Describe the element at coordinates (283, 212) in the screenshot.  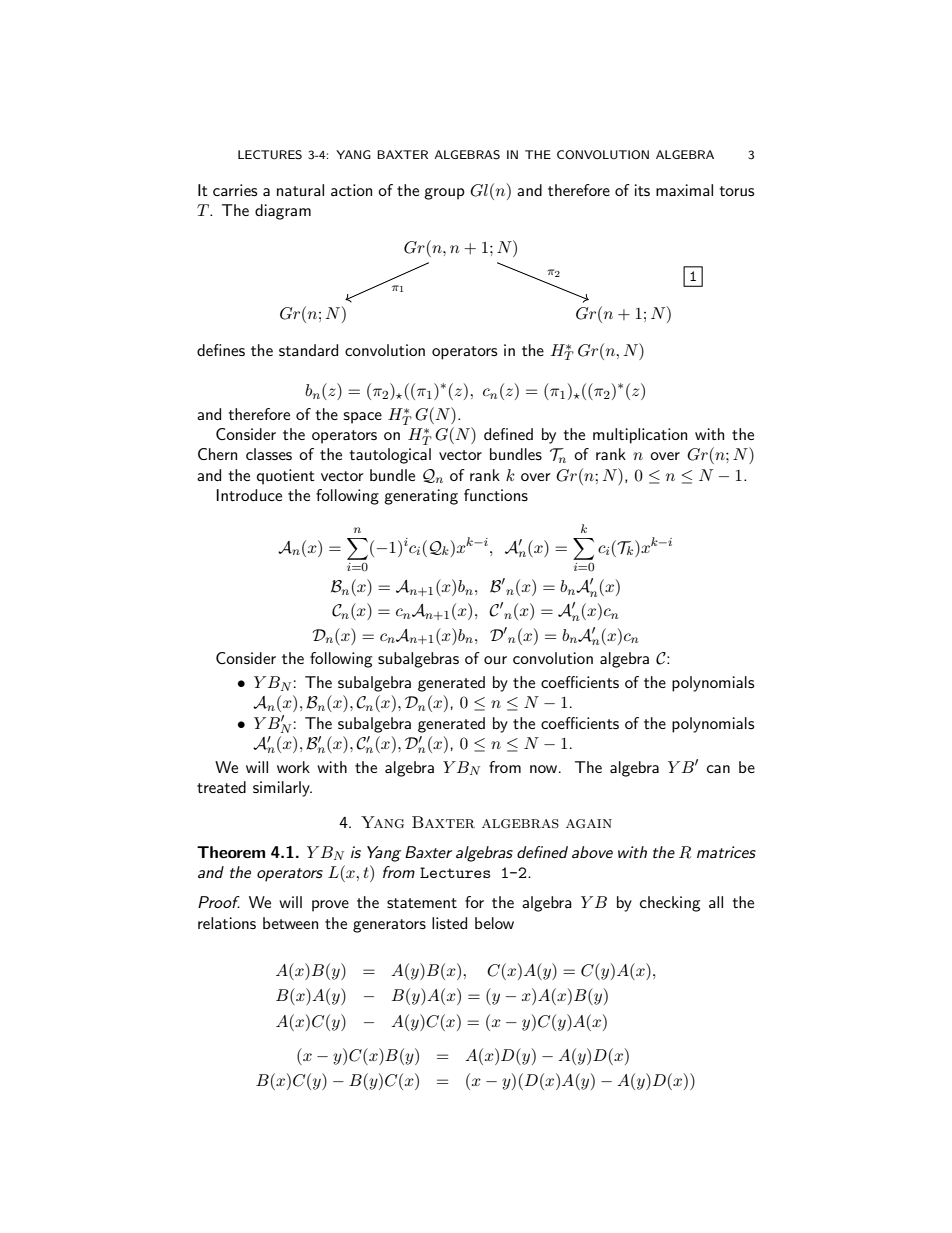
I see `diagram` at that location.
